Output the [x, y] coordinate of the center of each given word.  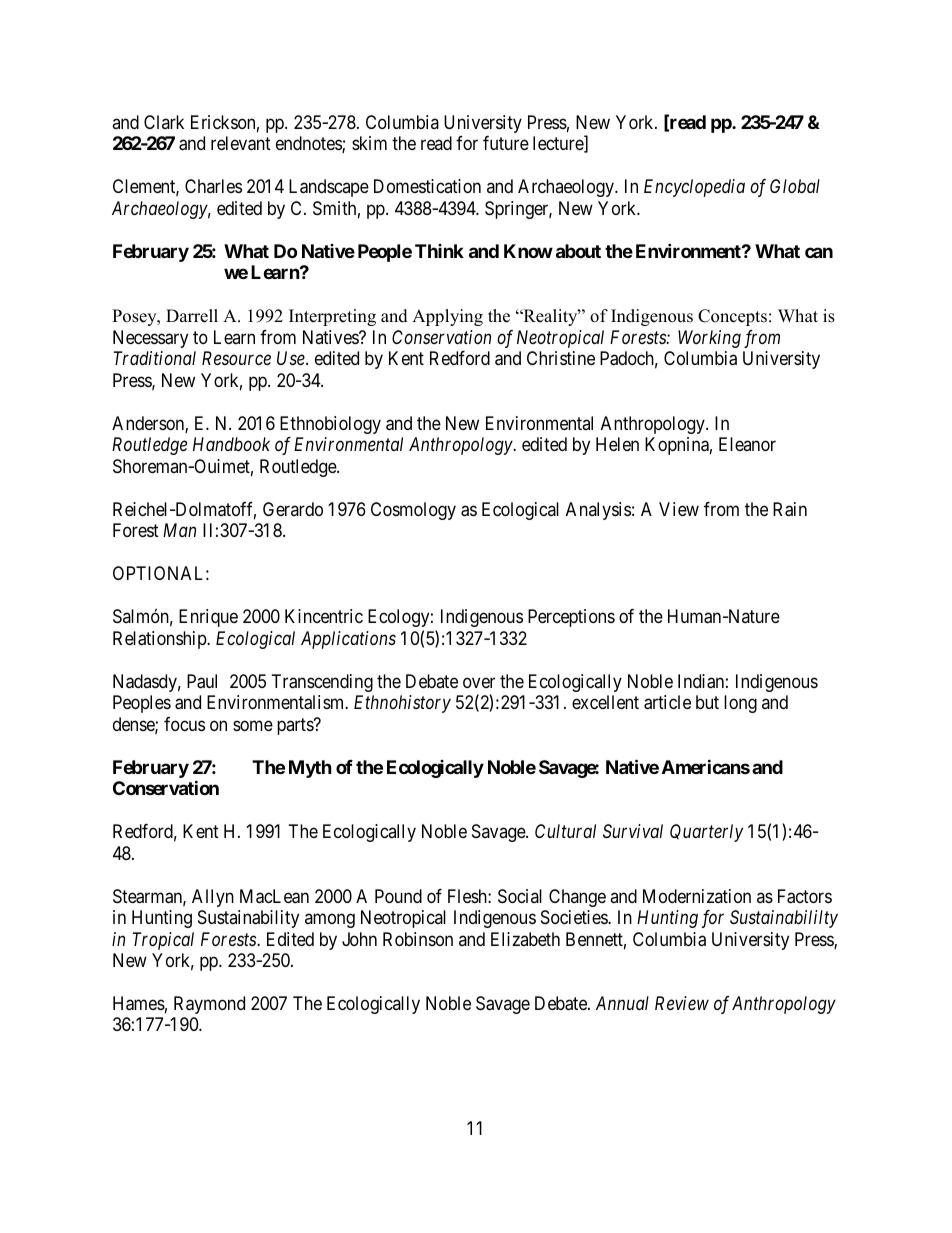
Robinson [418, 939]
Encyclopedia [694, 188]
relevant [241, 143]
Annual [622, 1003]
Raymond [209, 1005]
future [506, 143]
